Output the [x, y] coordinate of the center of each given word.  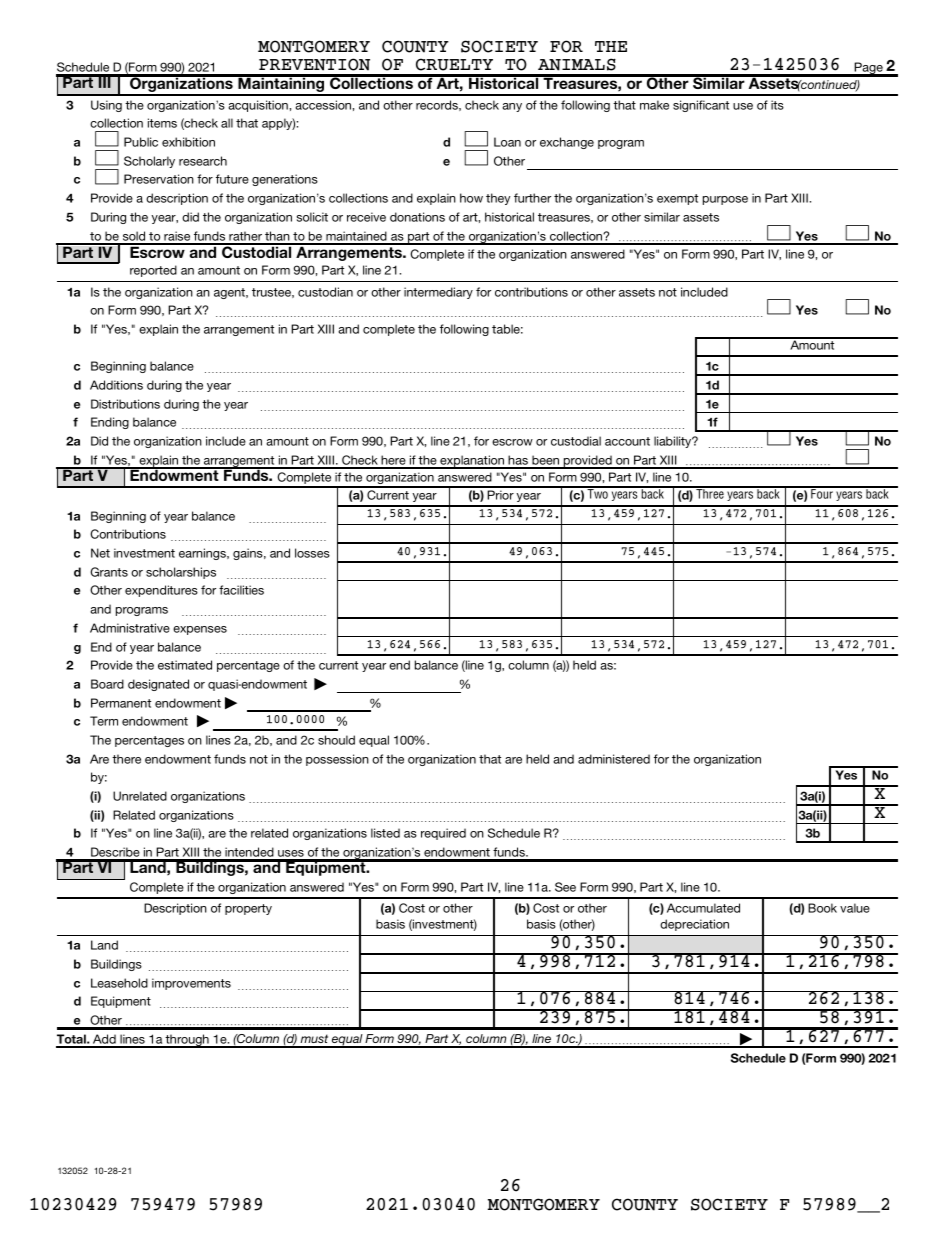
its [777, 105]
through [187, 1041]
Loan [507, 142]
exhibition [188, 142]
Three [710, 493]
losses [312, 553]
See [565, 887]
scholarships [181, 573]
